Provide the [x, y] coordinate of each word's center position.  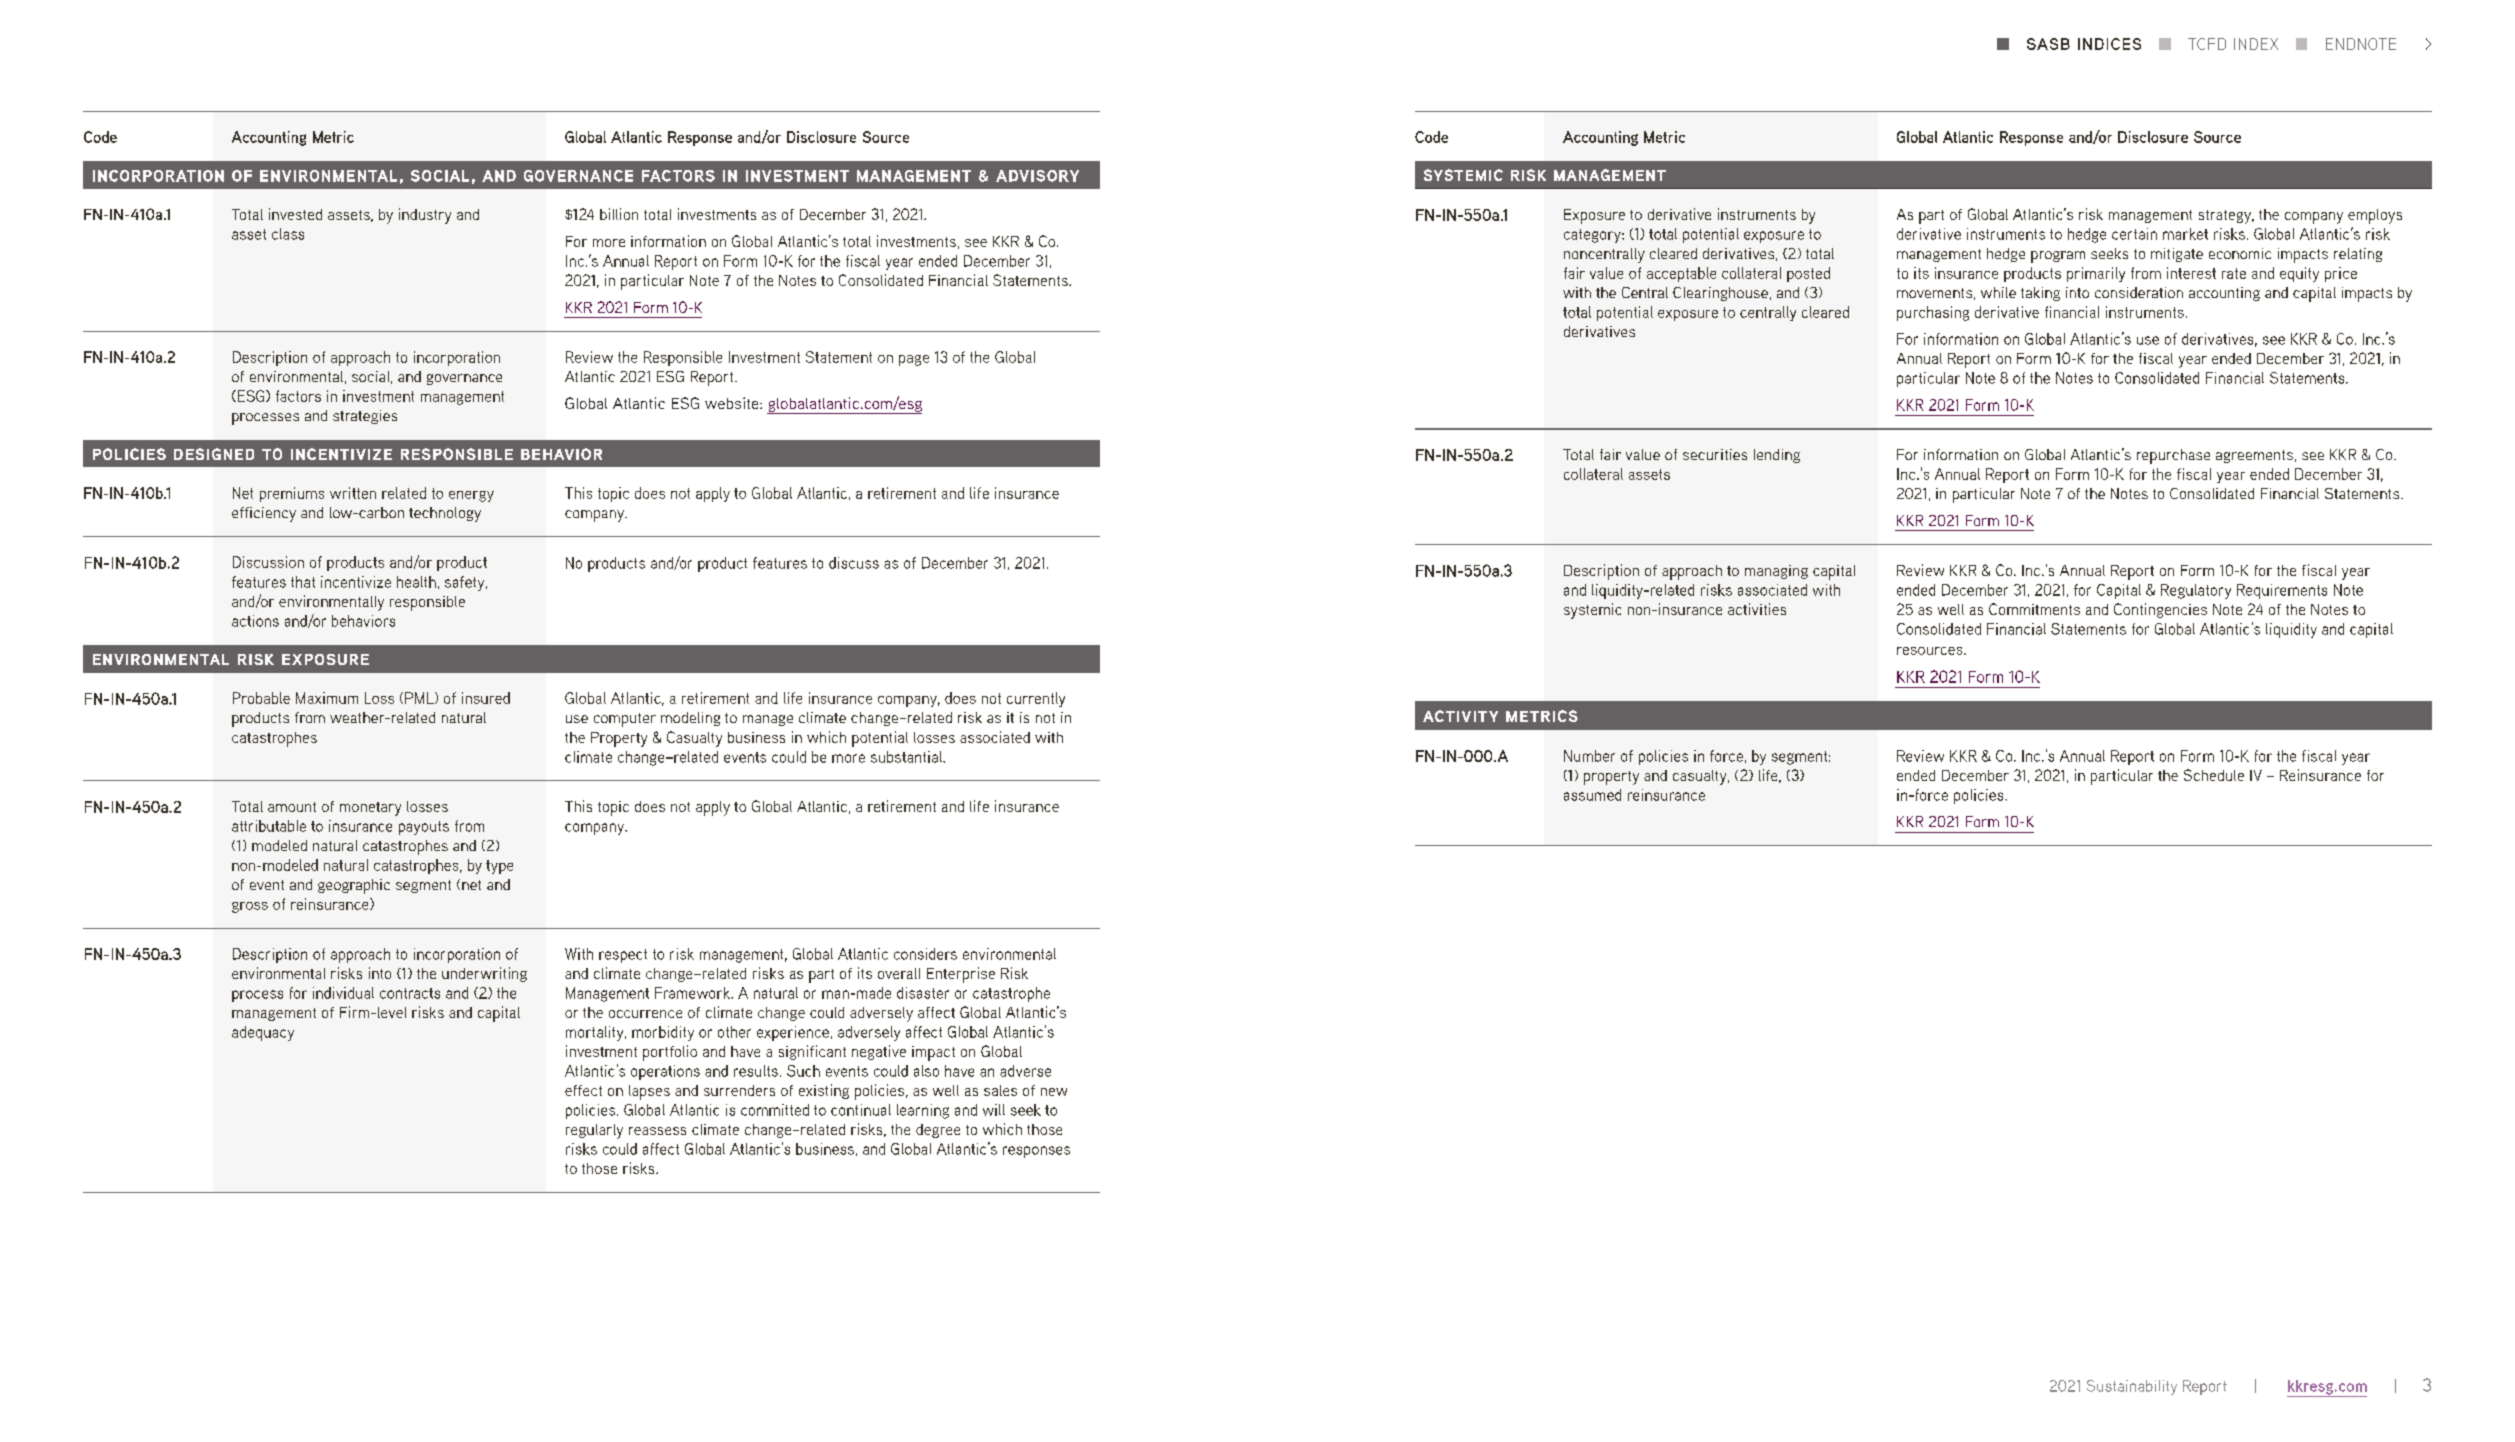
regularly [594, 1131]
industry [425, 216]
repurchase [2173, 456]
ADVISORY [1037, 176]
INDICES [2109, 44]
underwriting [484, 974]
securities [1715, 454]
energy [471, 496]
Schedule [2214, 775]
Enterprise [961, 975]
